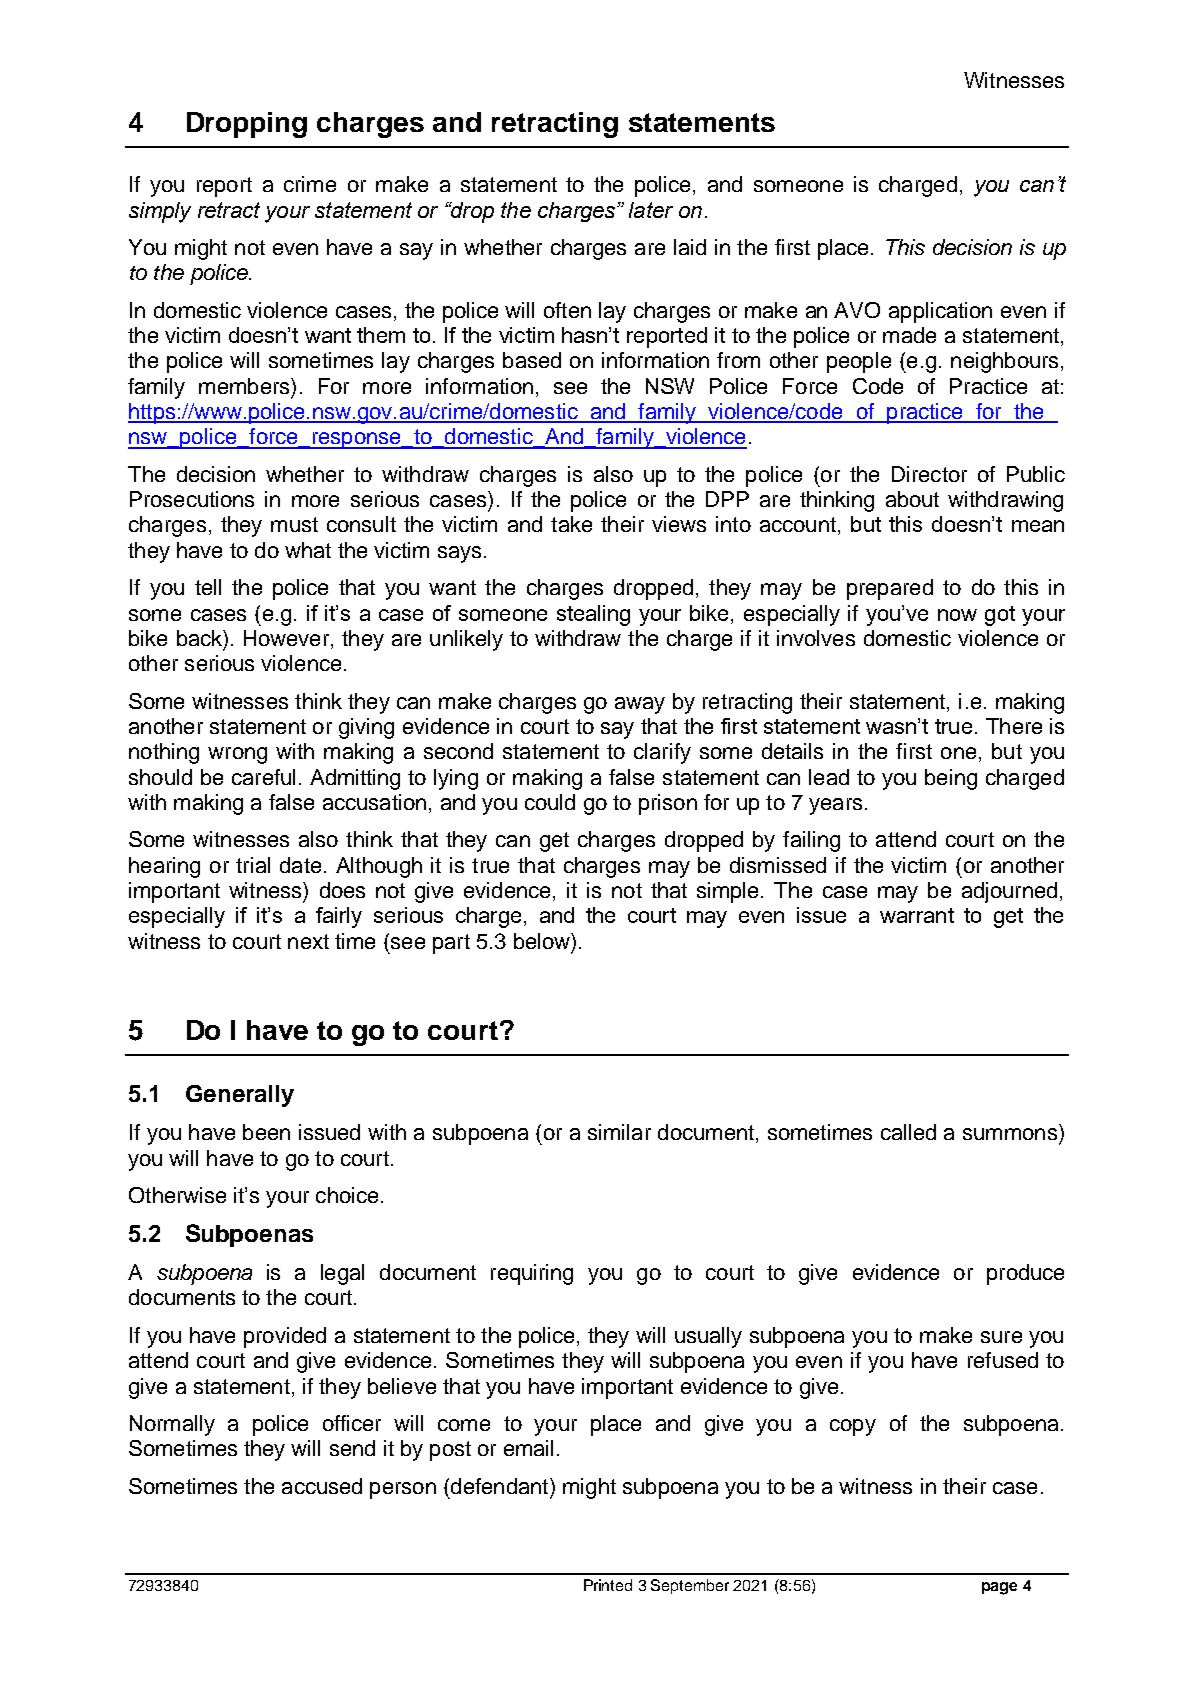 The height and width of the screenshot is (1687, 1193). I want to click on application, so click(940, 312).
